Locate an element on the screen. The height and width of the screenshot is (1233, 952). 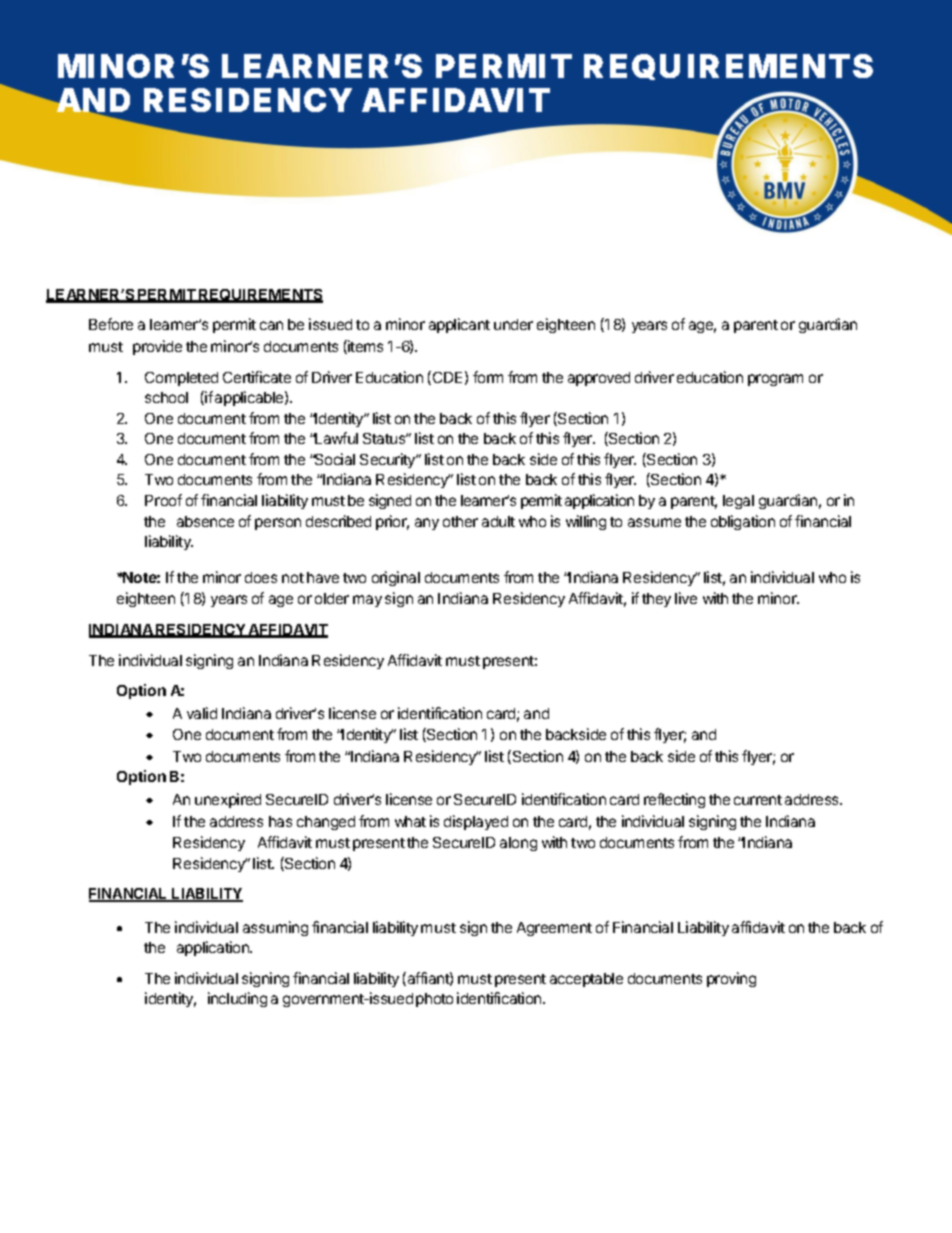
what is located at coordinates (410, 821).
